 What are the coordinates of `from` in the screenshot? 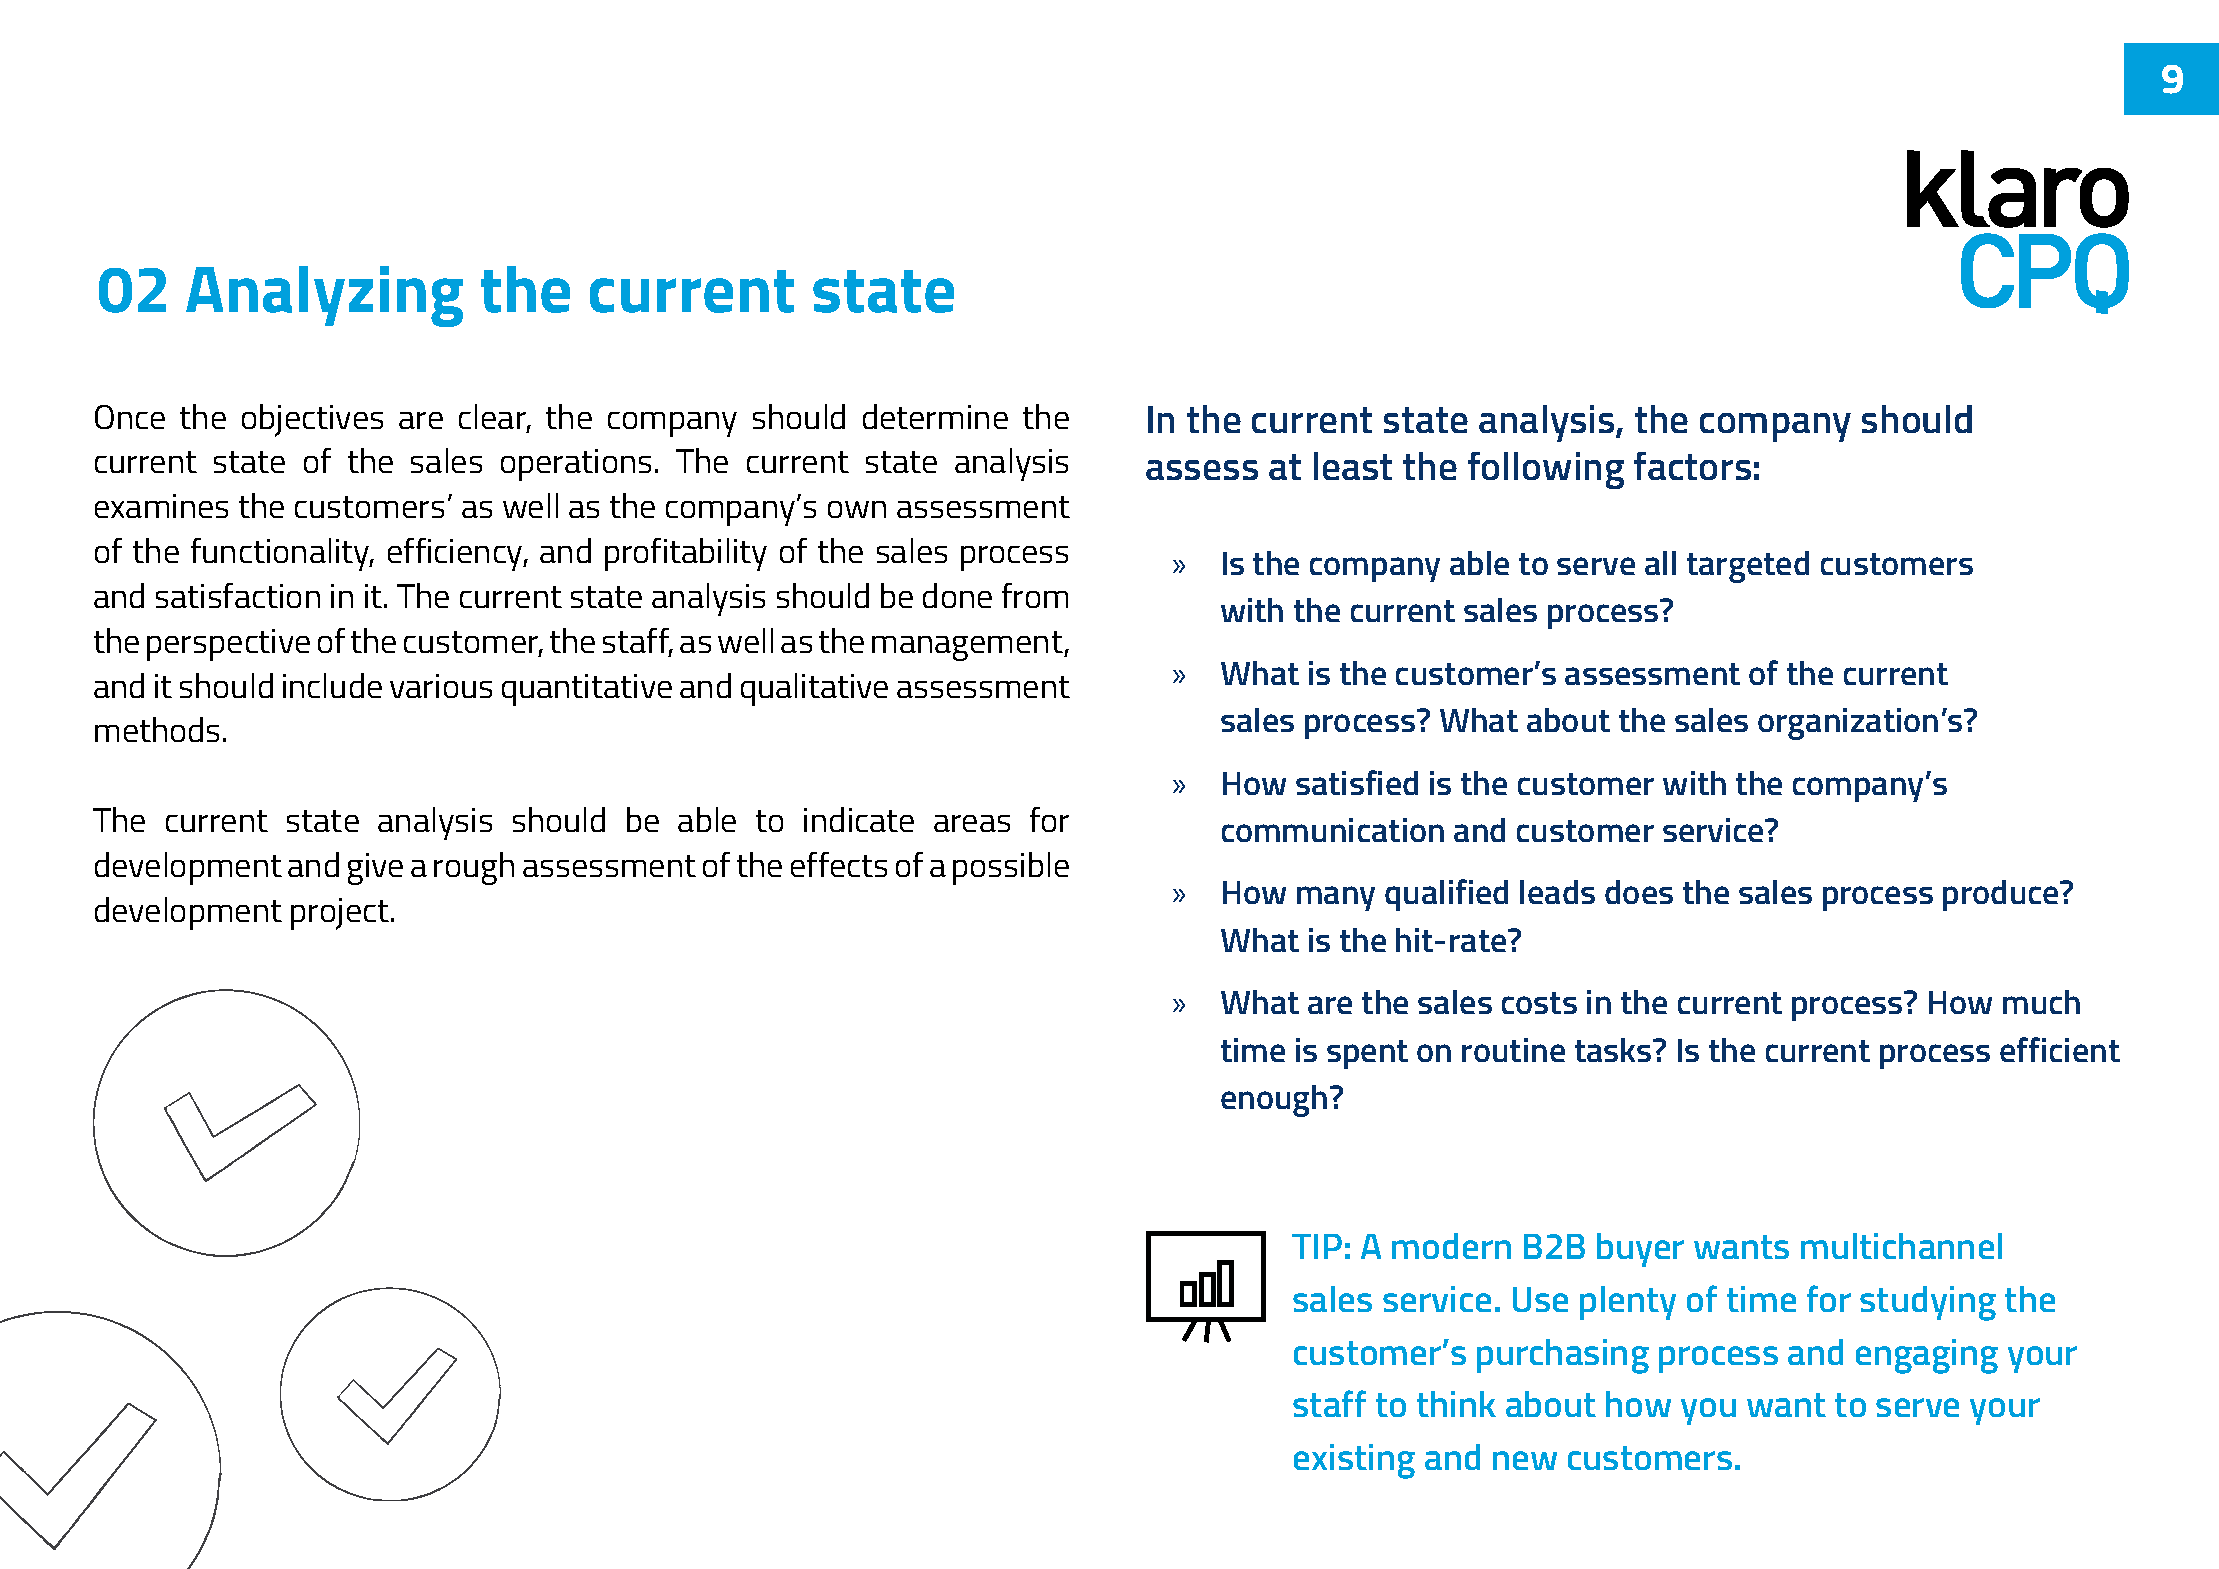 It's located at (1035, 595).
